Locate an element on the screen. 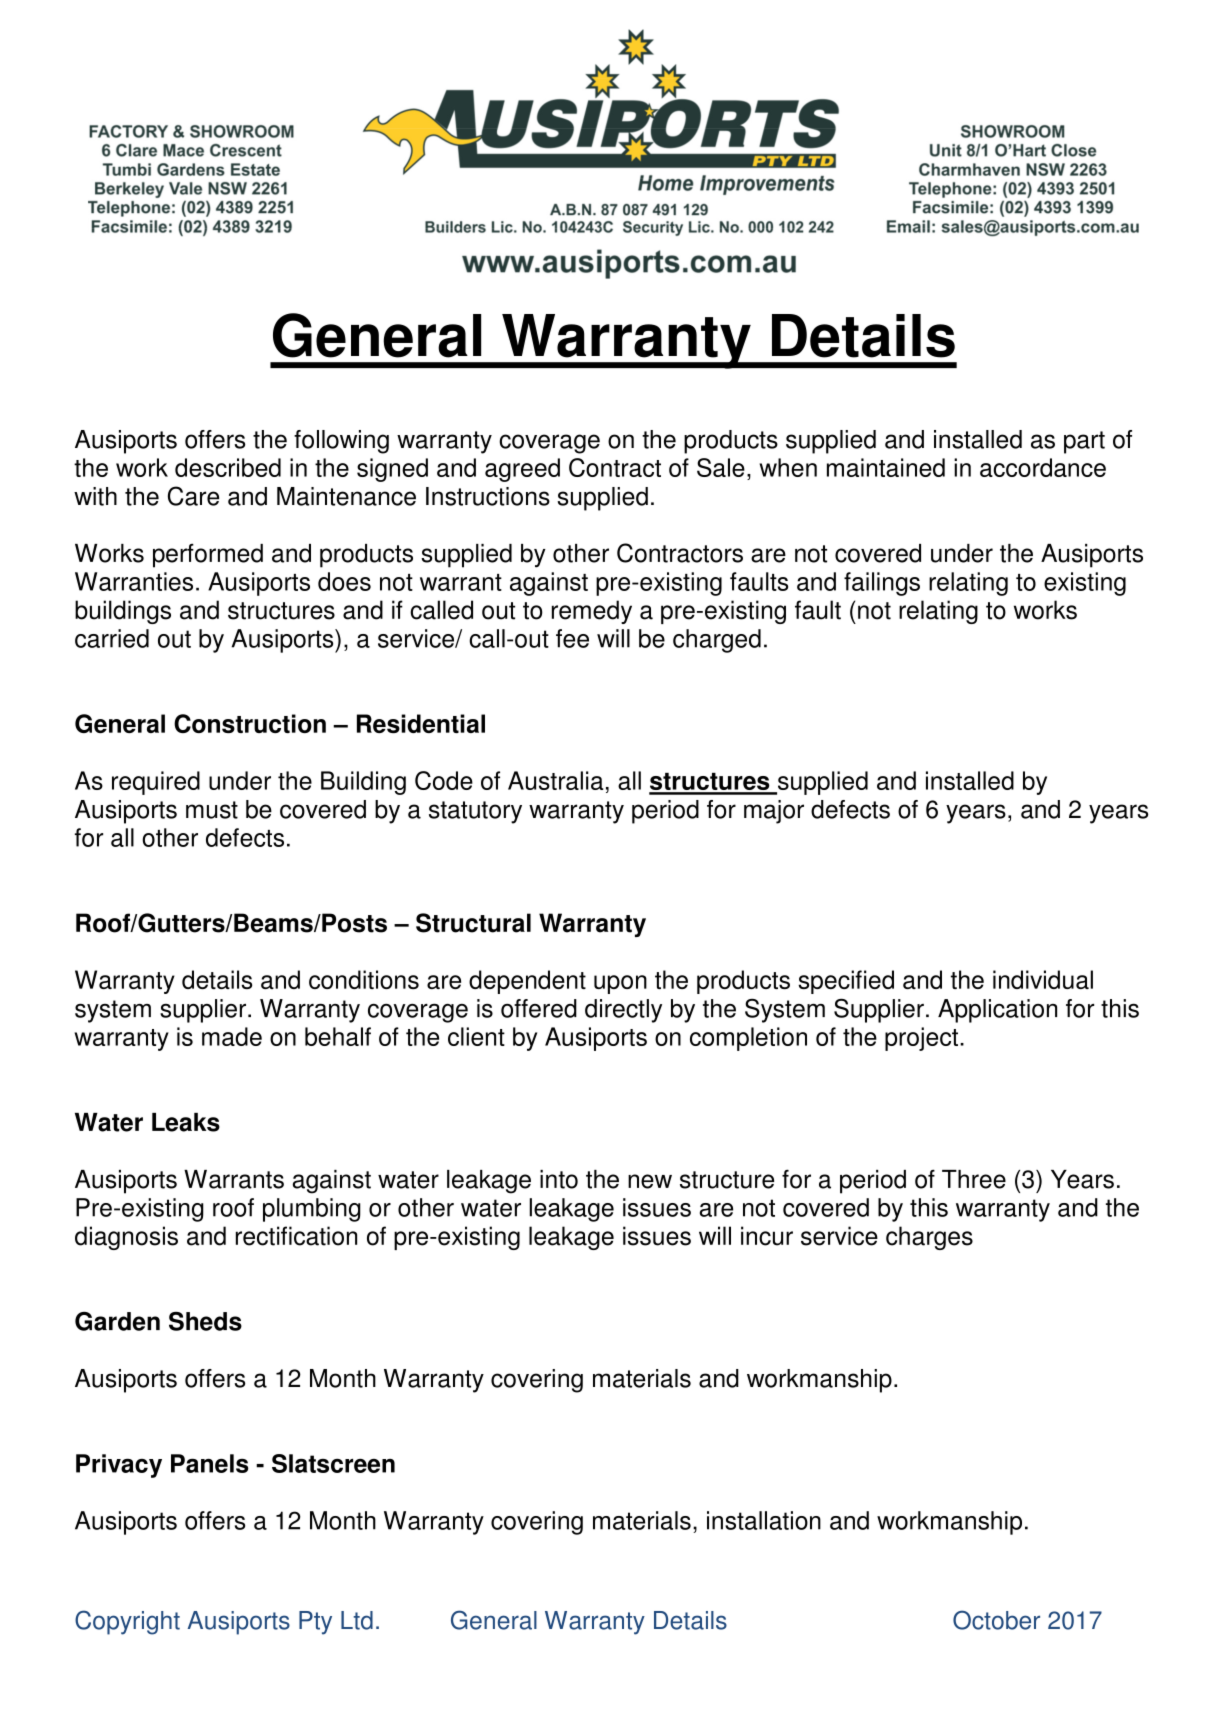 The height and width of the screenshot is (1736, 1226). described is located at coordinates (228, 467).
